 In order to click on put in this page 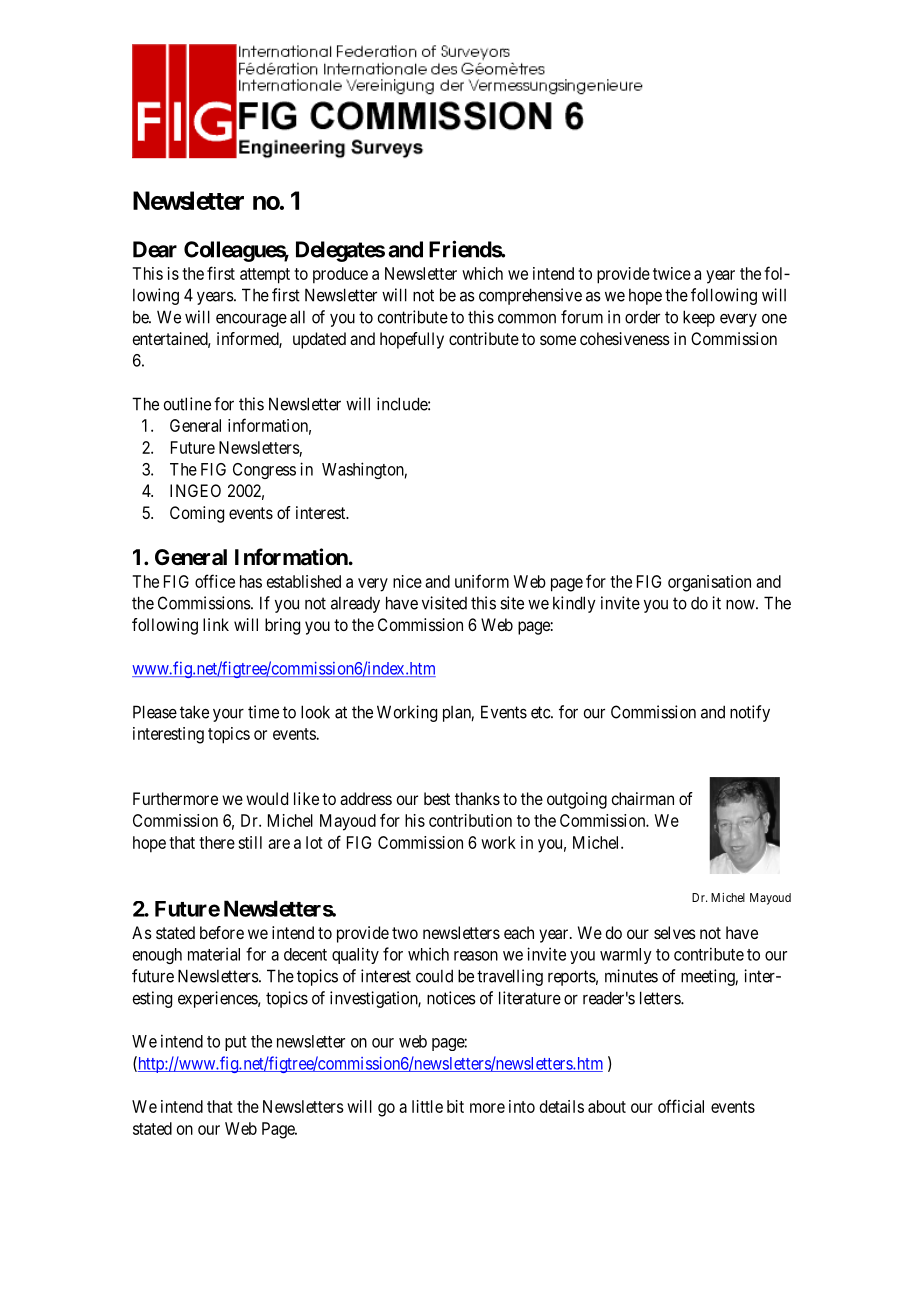, I will do `click(236, 1043)`.
